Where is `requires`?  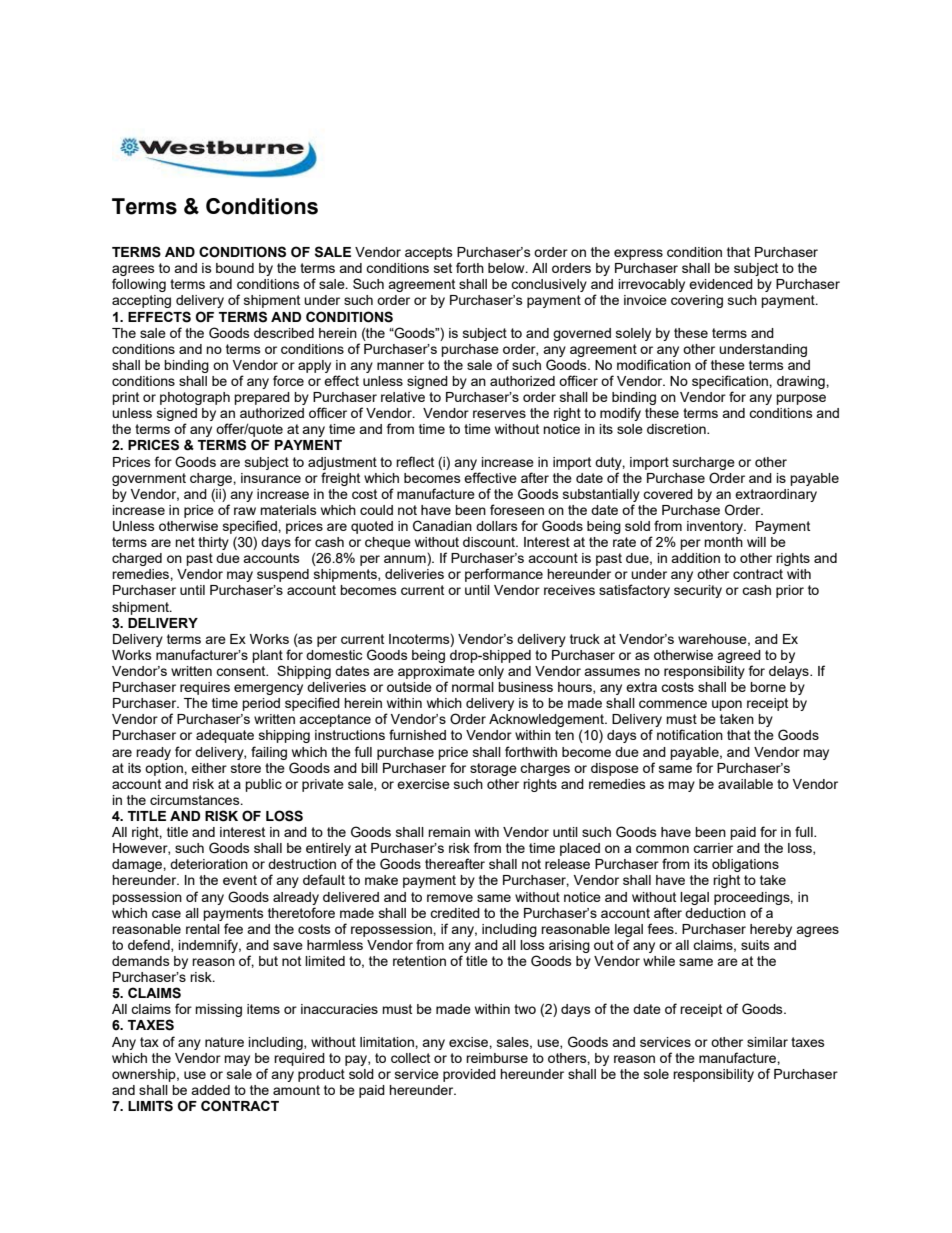 requires is located at coordinates (205, 688).
